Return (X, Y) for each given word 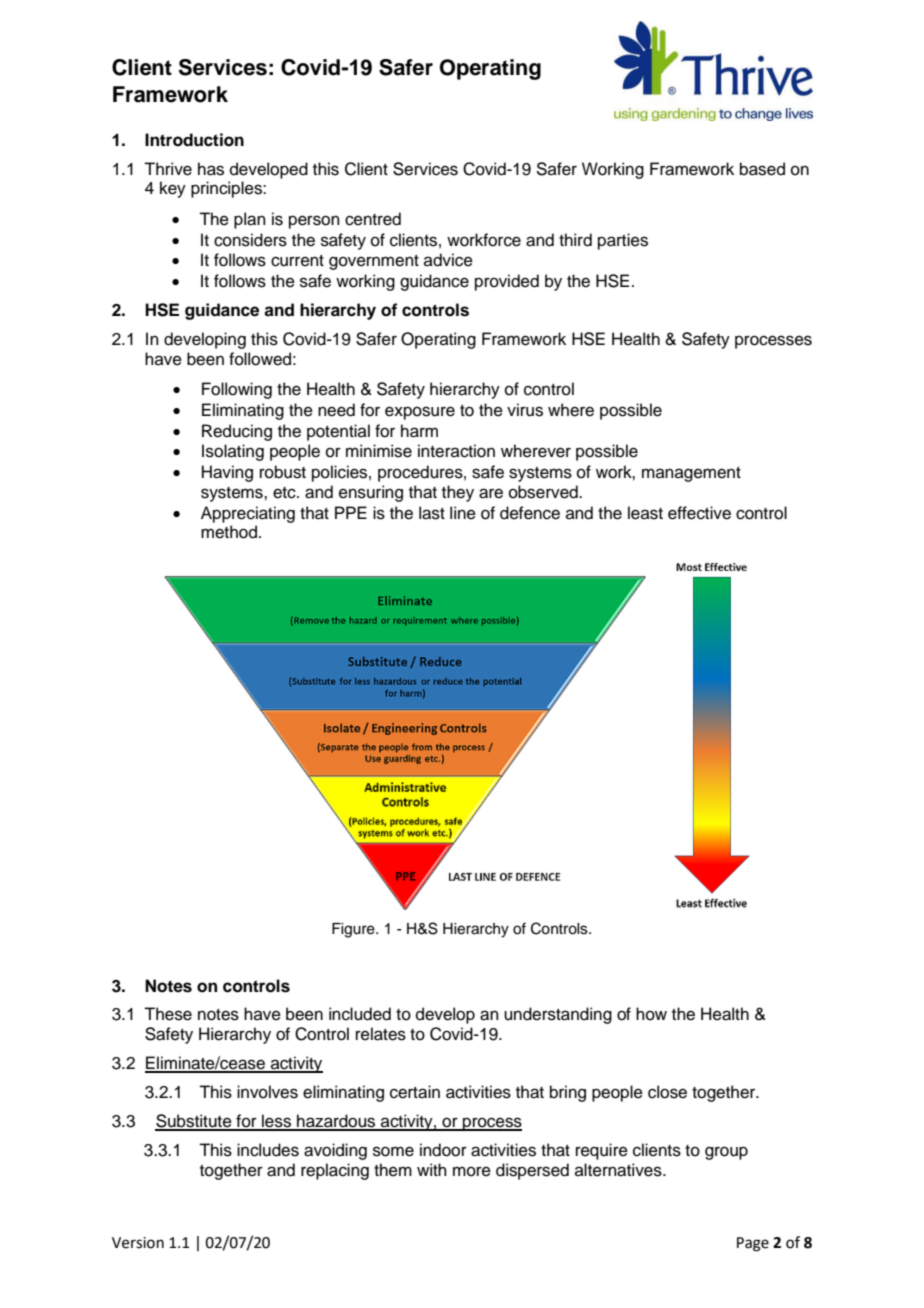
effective (699, 513)
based (762, 169)
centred (373, 219)
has (211, 169)
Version (138, 1243)
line (463, 513)
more (472, 1171)
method (230, 532)
